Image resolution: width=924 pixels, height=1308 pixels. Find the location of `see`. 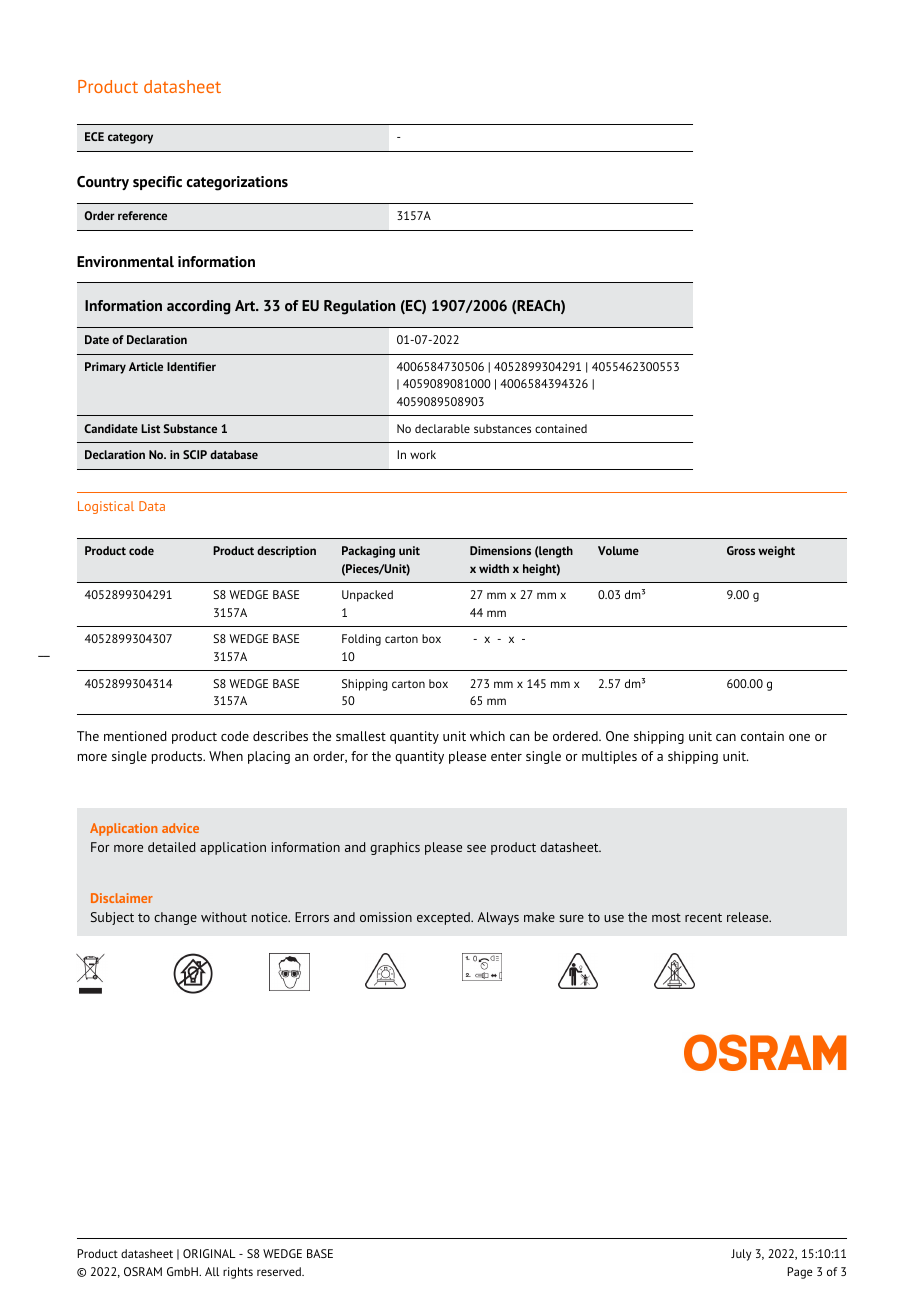

see is located at coordinates (476, 848).
